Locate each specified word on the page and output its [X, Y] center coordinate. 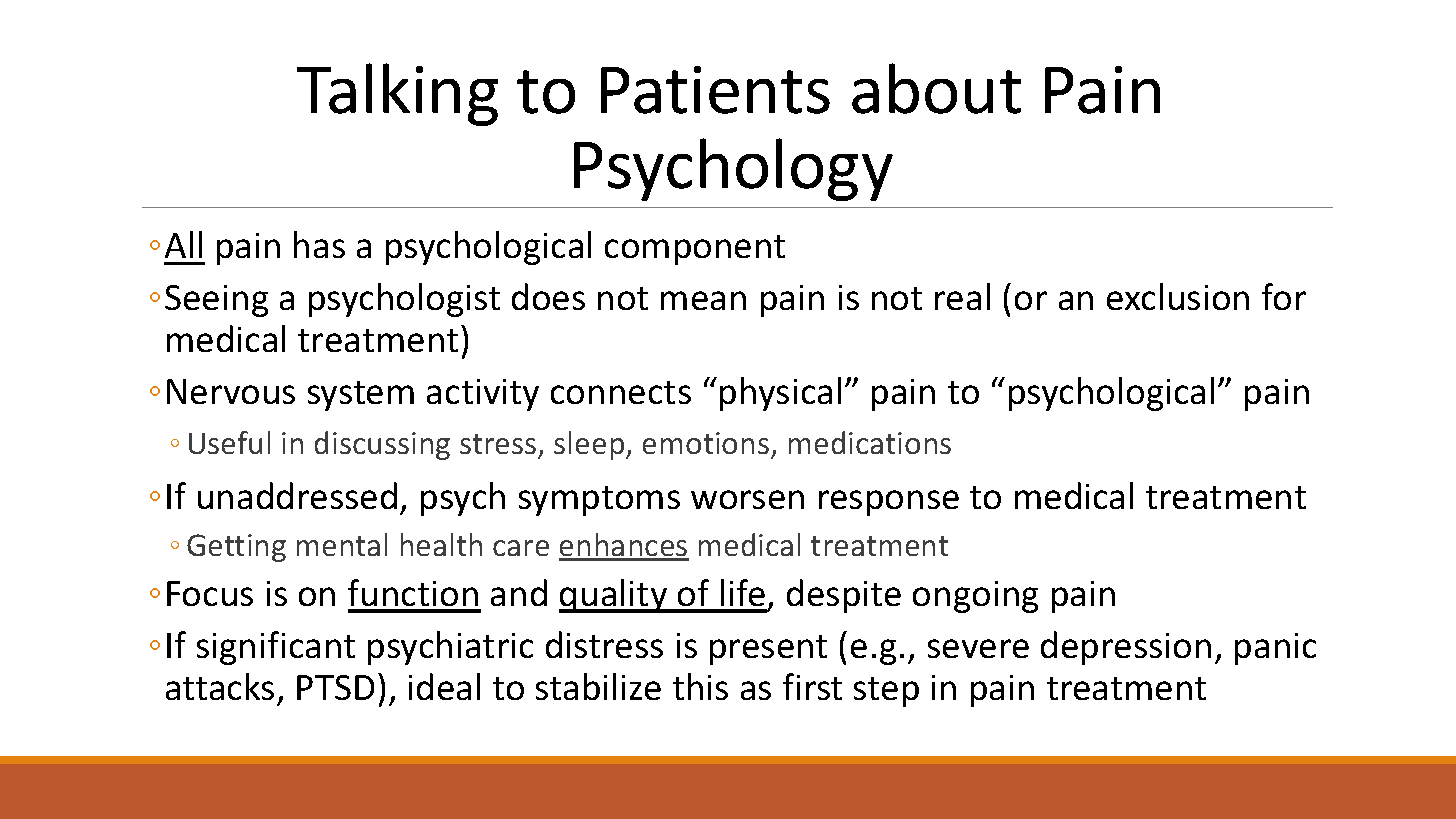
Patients [715, 90]
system [361, 396]
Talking [397, 94]
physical [780, 394]
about [936, 88]
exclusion [1178, 296]
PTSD [335, 687]
